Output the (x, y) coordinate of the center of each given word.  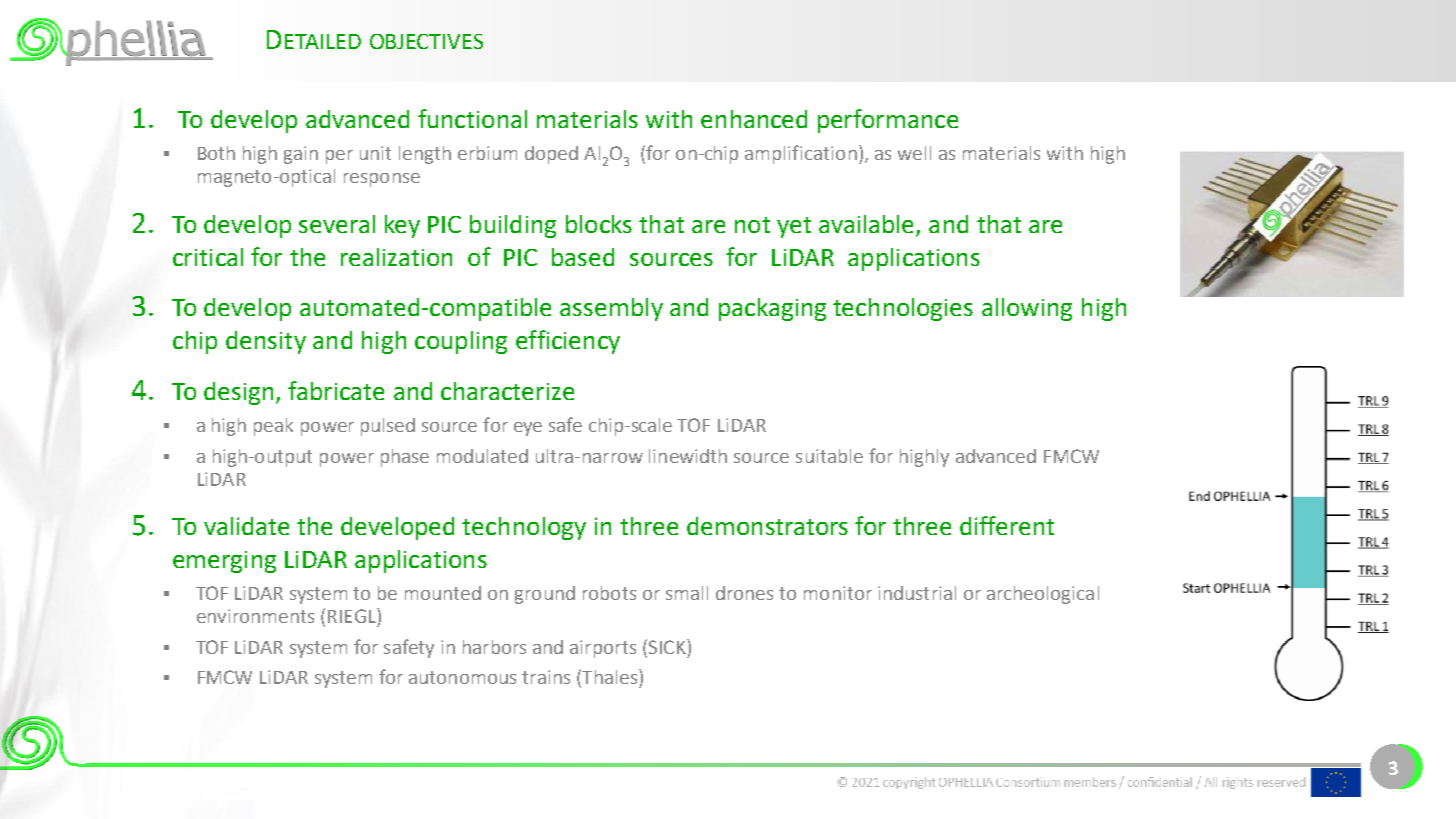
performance (888, 121)
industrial (917, 593)
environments (255, 616)
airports (603, 649)
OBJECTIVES (426, 41)
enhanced (754, 119)
